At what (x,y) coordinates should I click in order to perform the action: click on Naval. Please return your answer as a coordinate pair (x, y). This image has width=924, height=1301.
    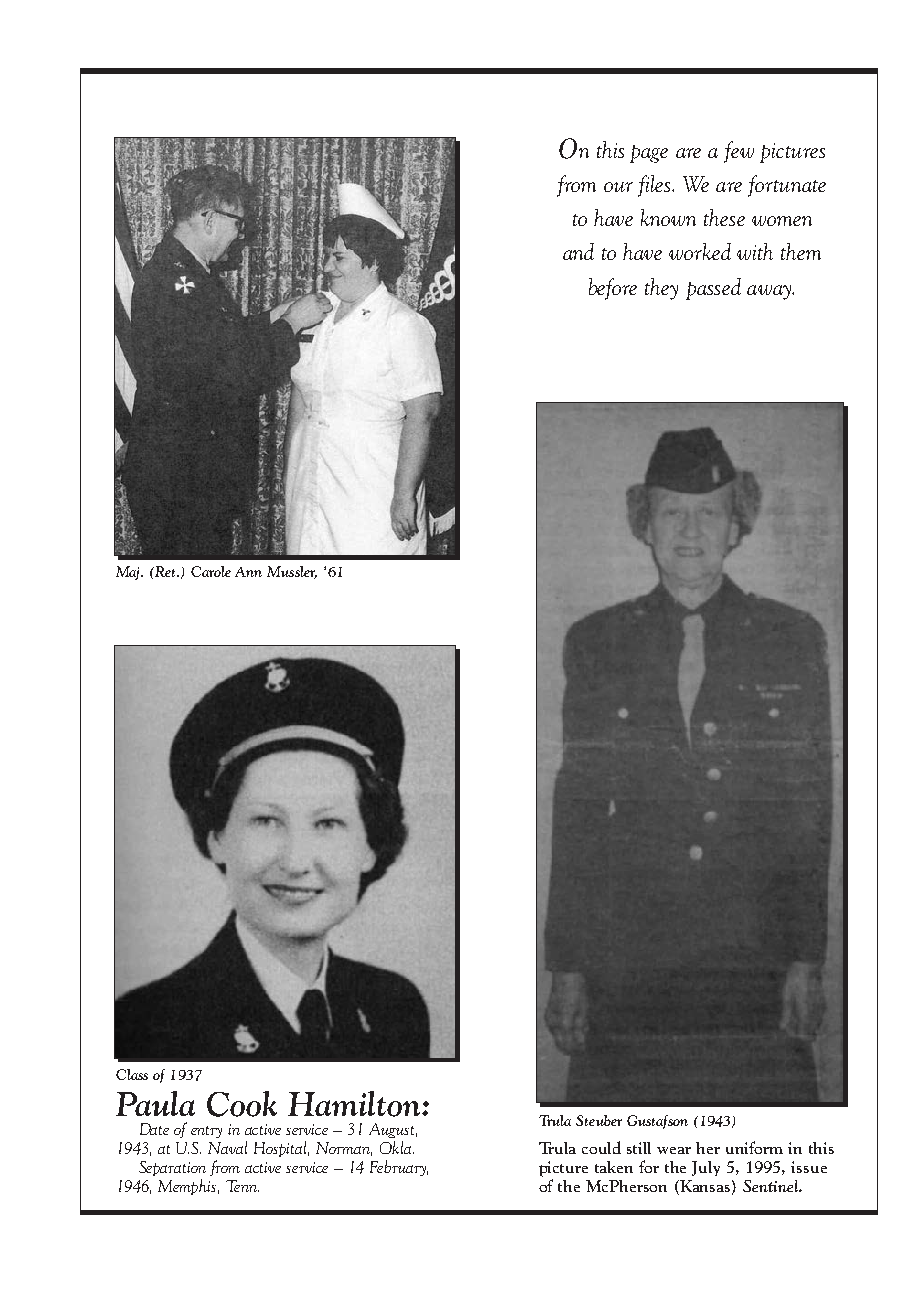
    Looking at the image, I should click on (227, 1147).
